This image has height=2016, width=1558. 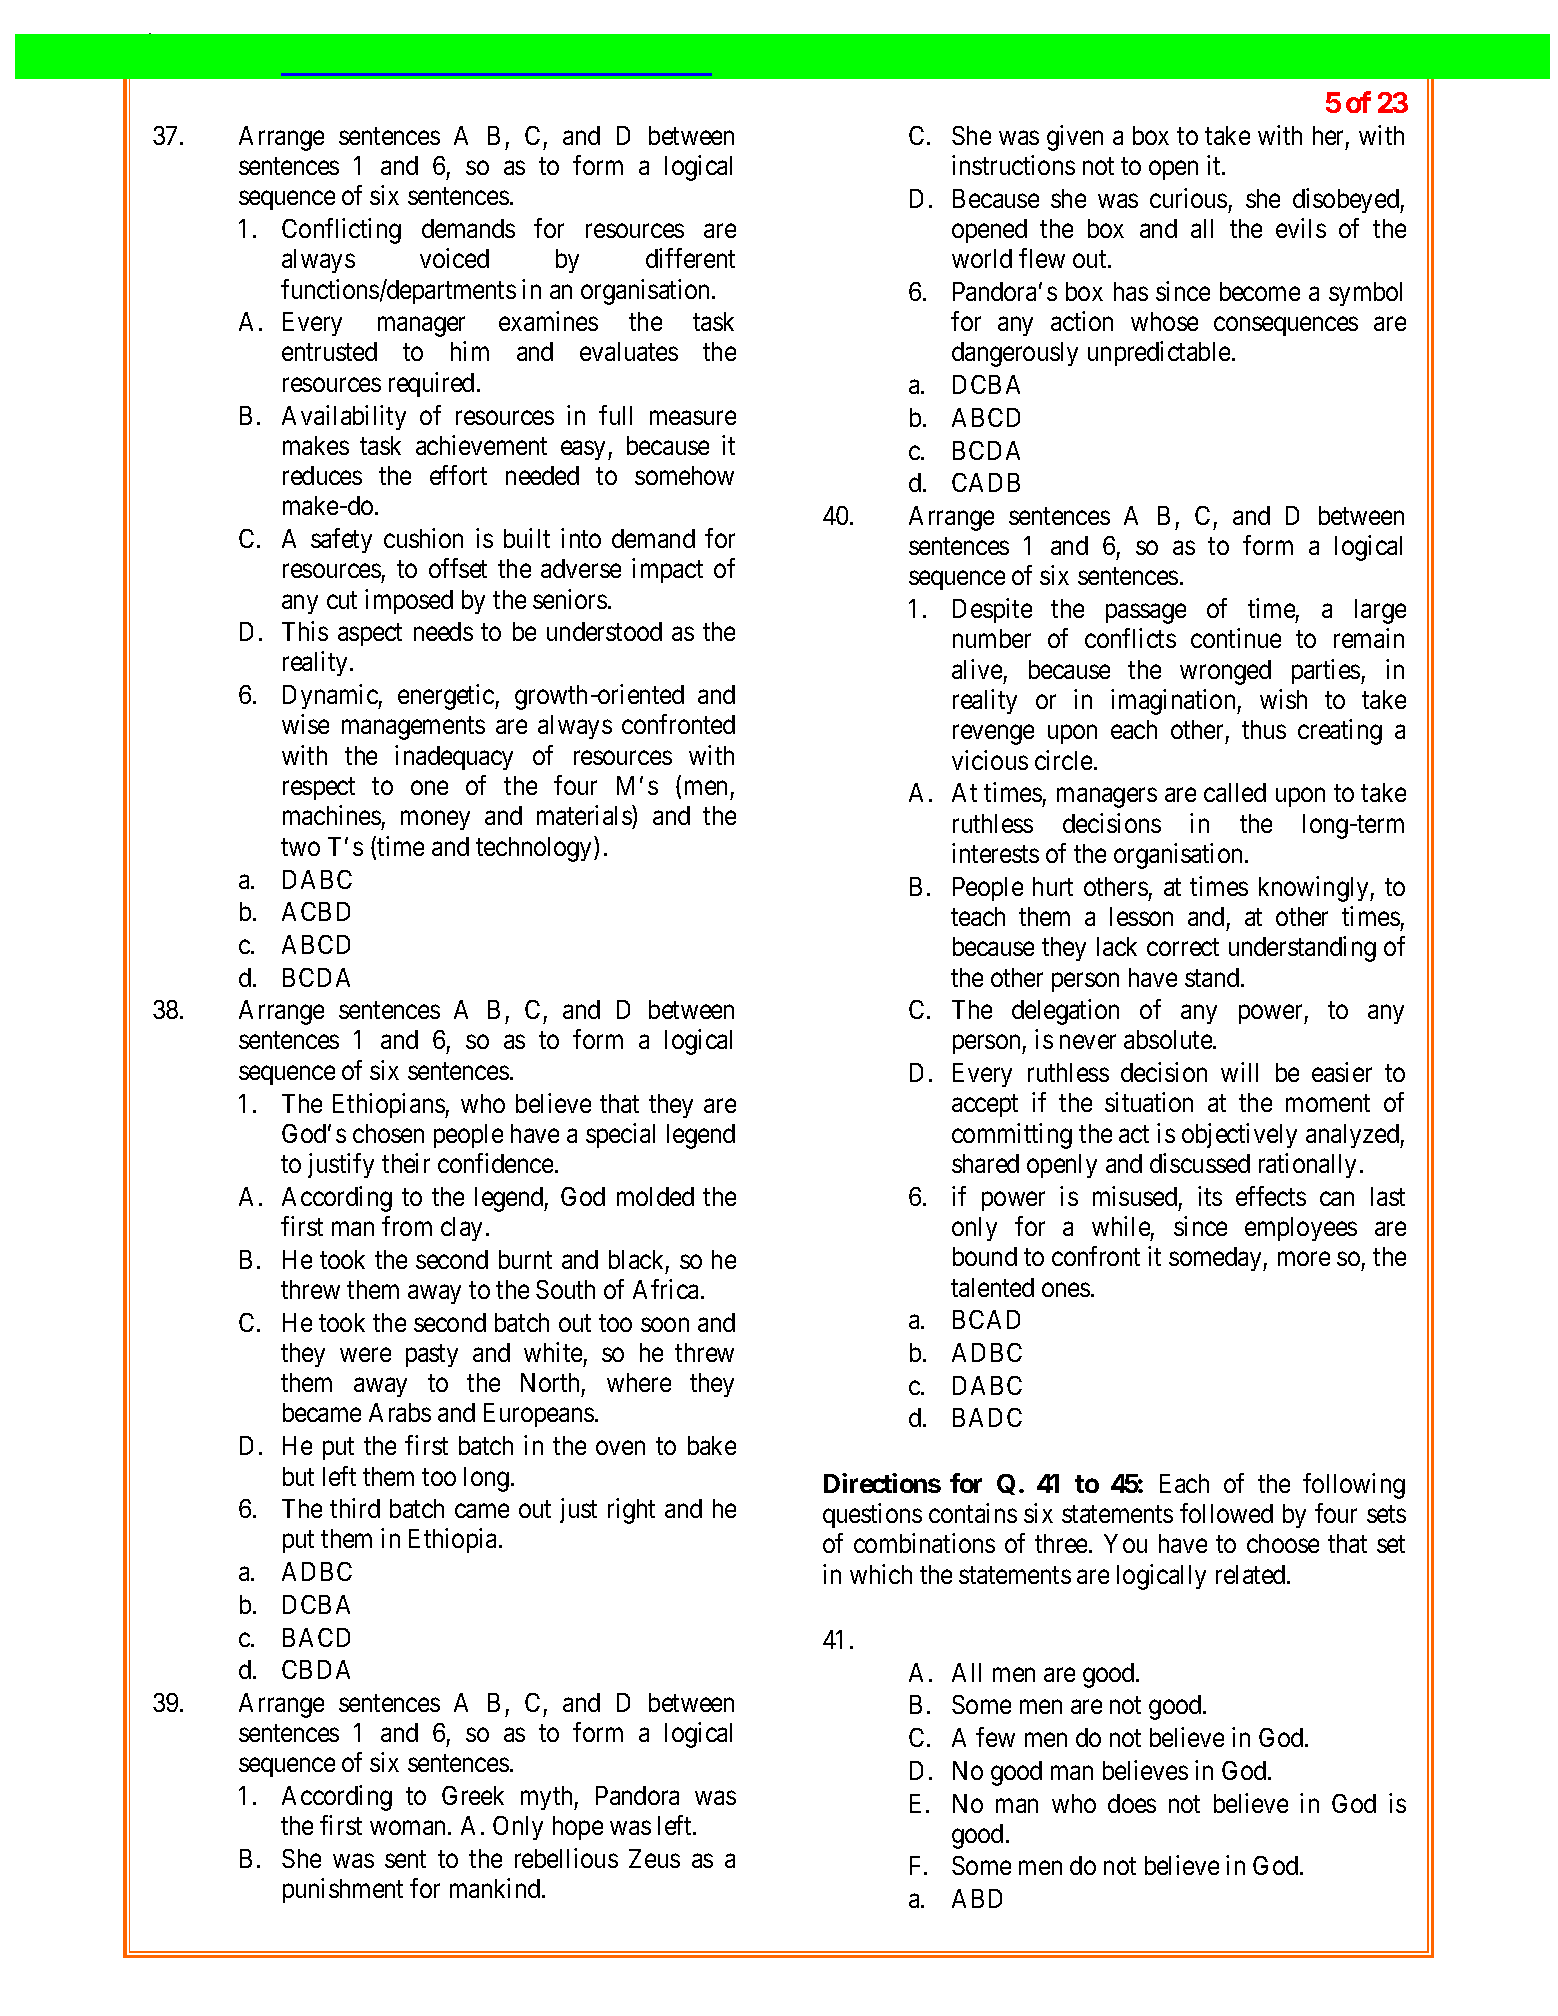 What do you see at coordinates (400, 1412) in the image?
I see `Arabs` at bounding box center [400, 1412].
